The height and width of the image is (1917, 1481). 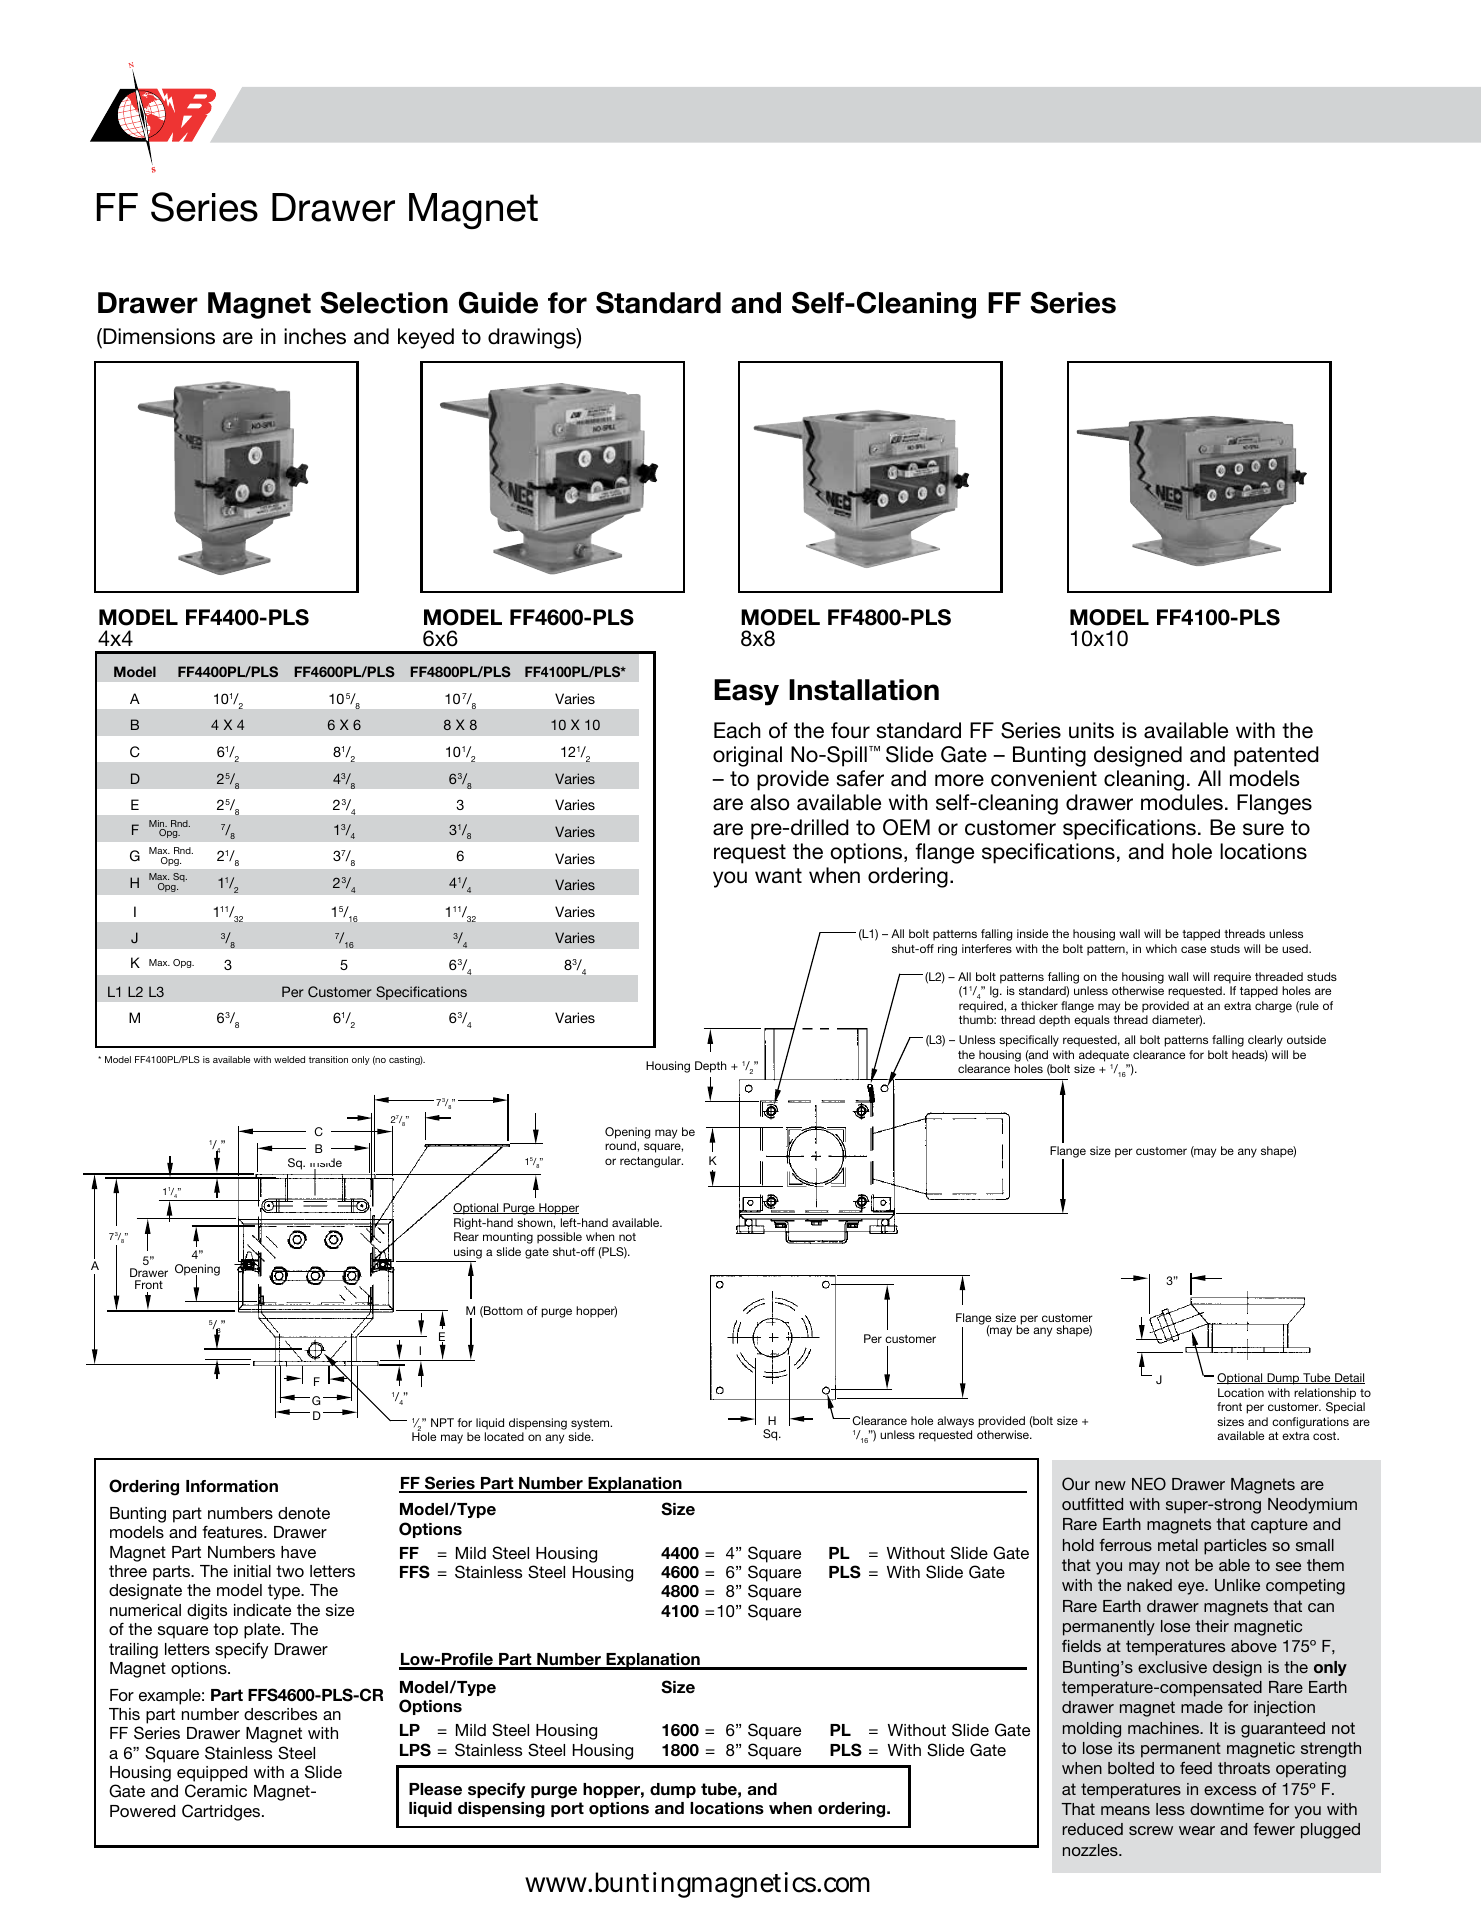 I want to click on welded, so click(x=289, y=1059).
